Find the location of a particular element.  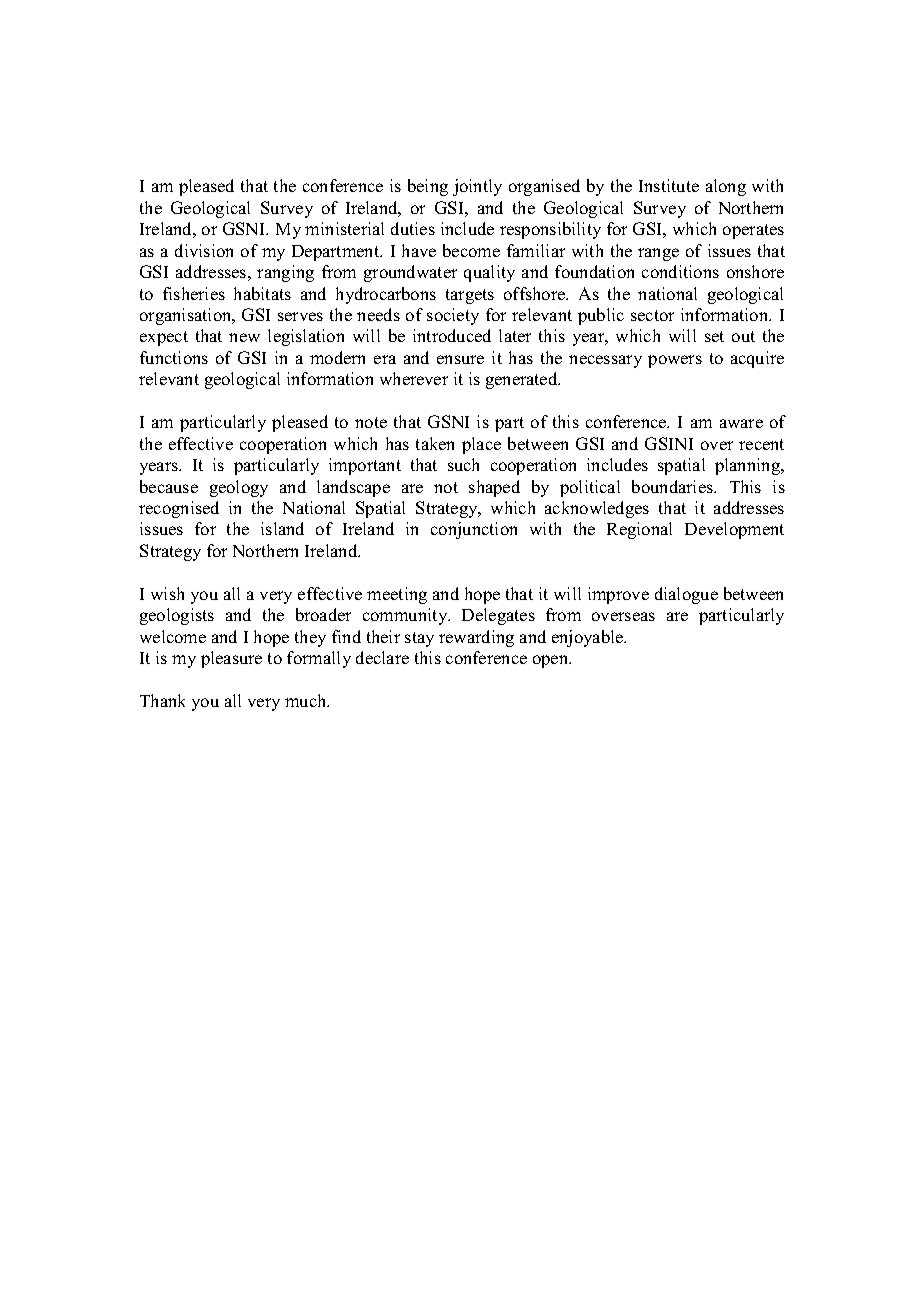

jointly is located at coordinates (477, 187).
